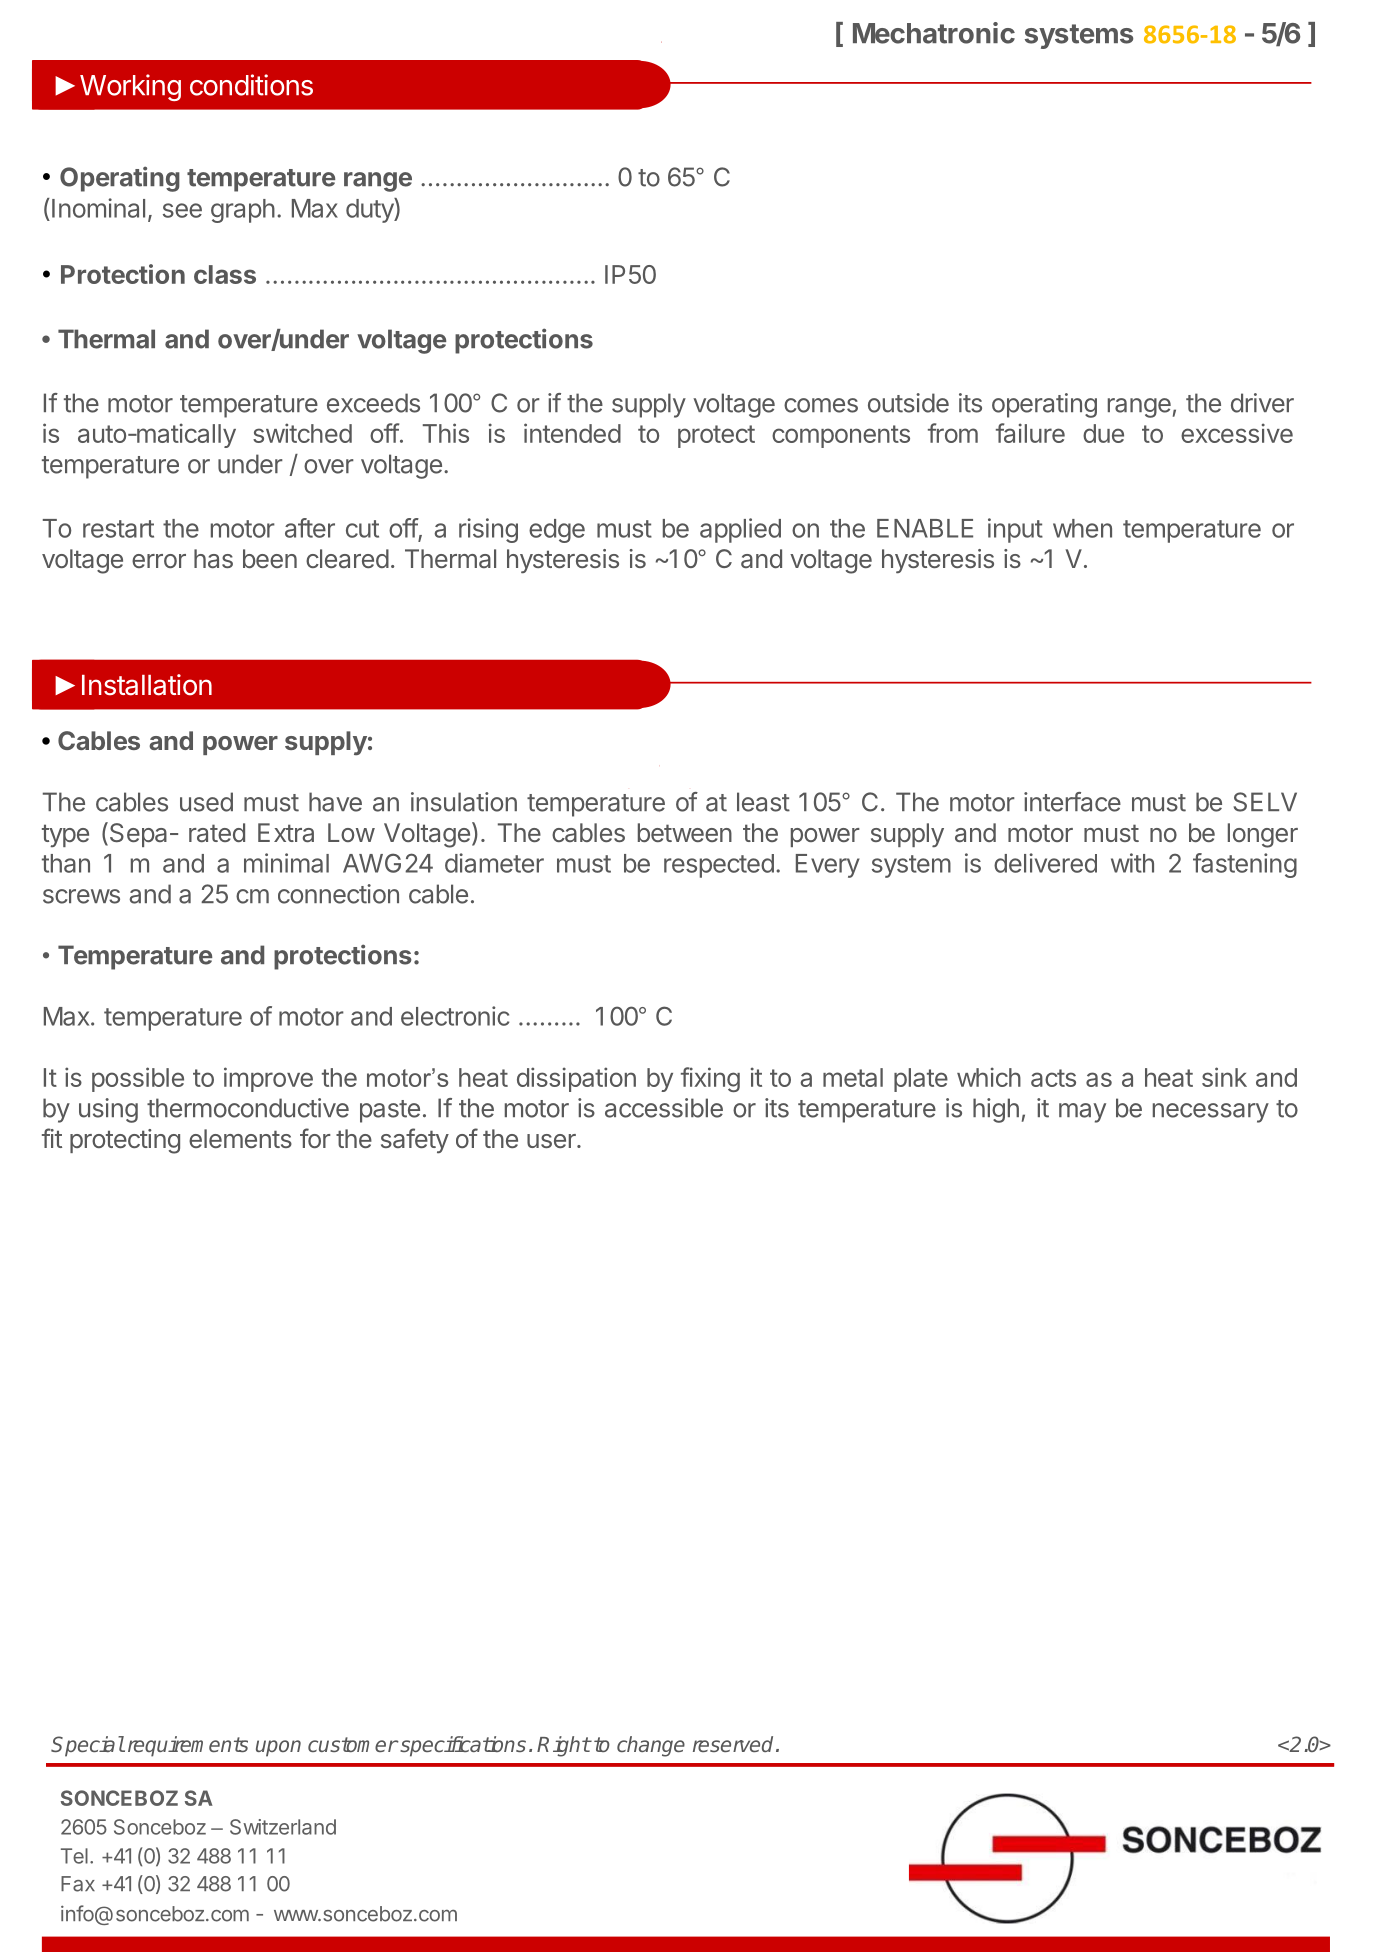 This screenshot has width=1380, height=1952. What do you see at coordinates (138, 1079) in the screenshot?
I see `possible` at bounding box center [138, 1079].
